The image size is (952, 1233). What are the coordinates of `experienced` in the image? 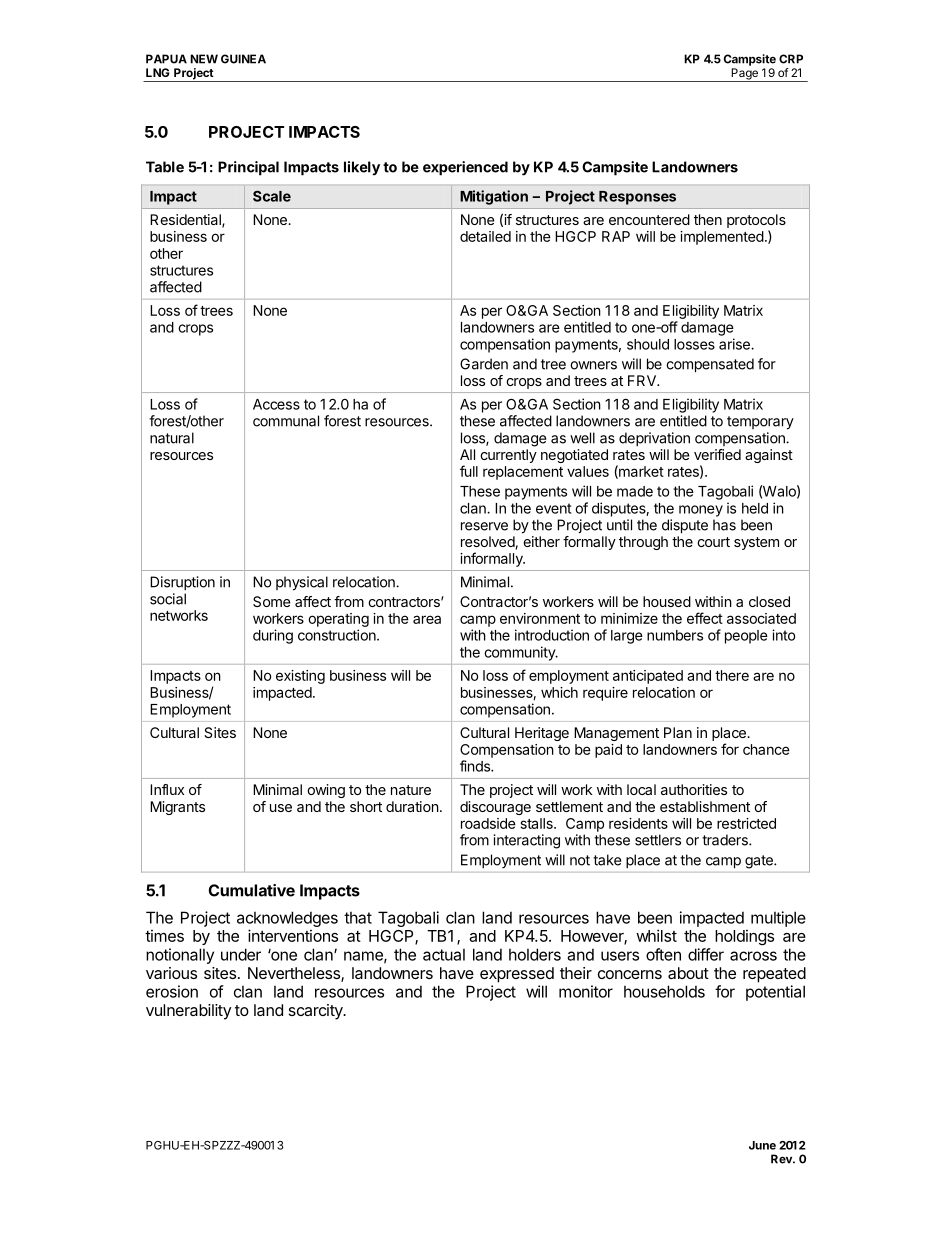 It's located at (465, 168).
